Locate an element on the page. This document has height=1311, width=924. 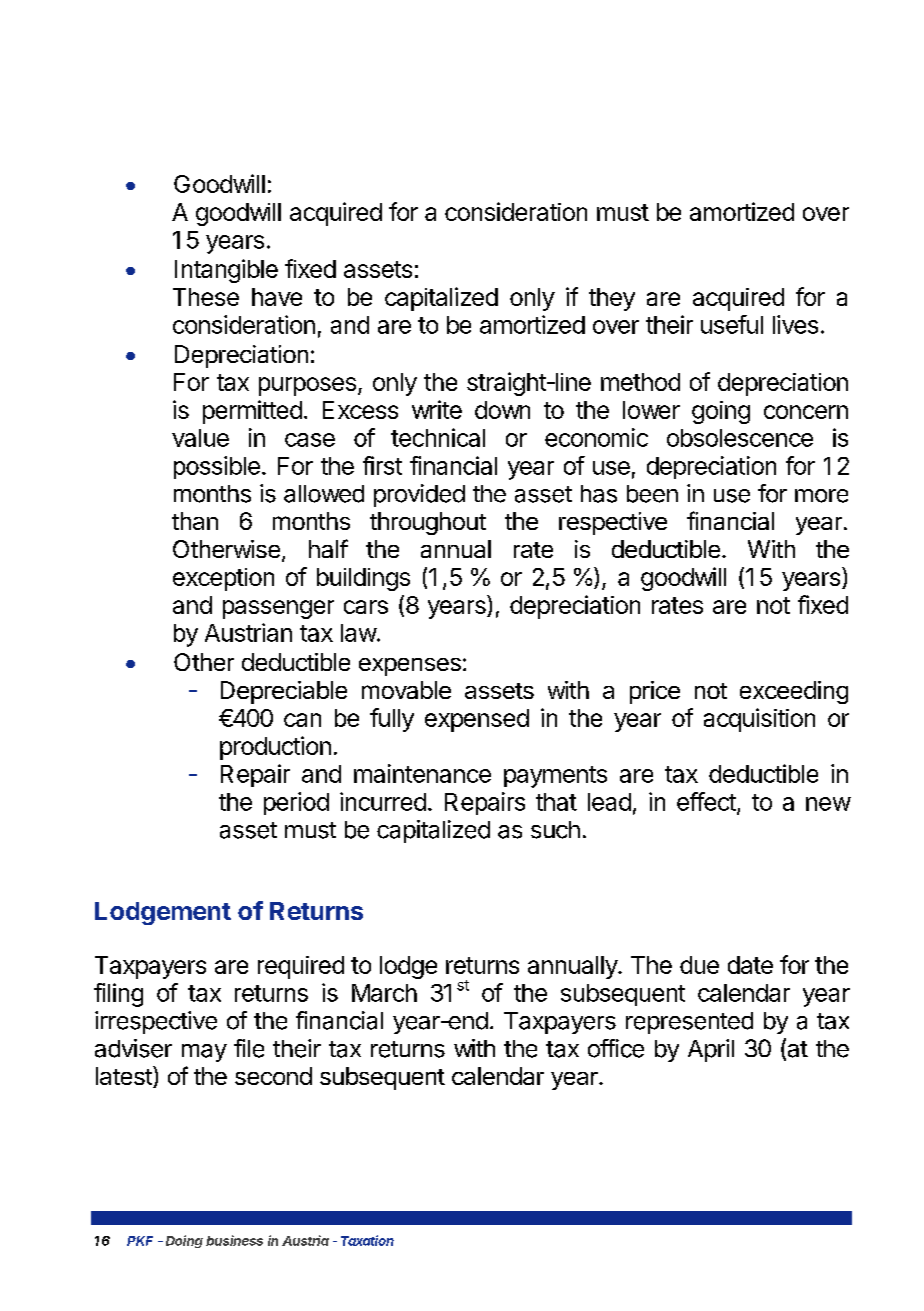
date is located at coordinates (750, 965).
